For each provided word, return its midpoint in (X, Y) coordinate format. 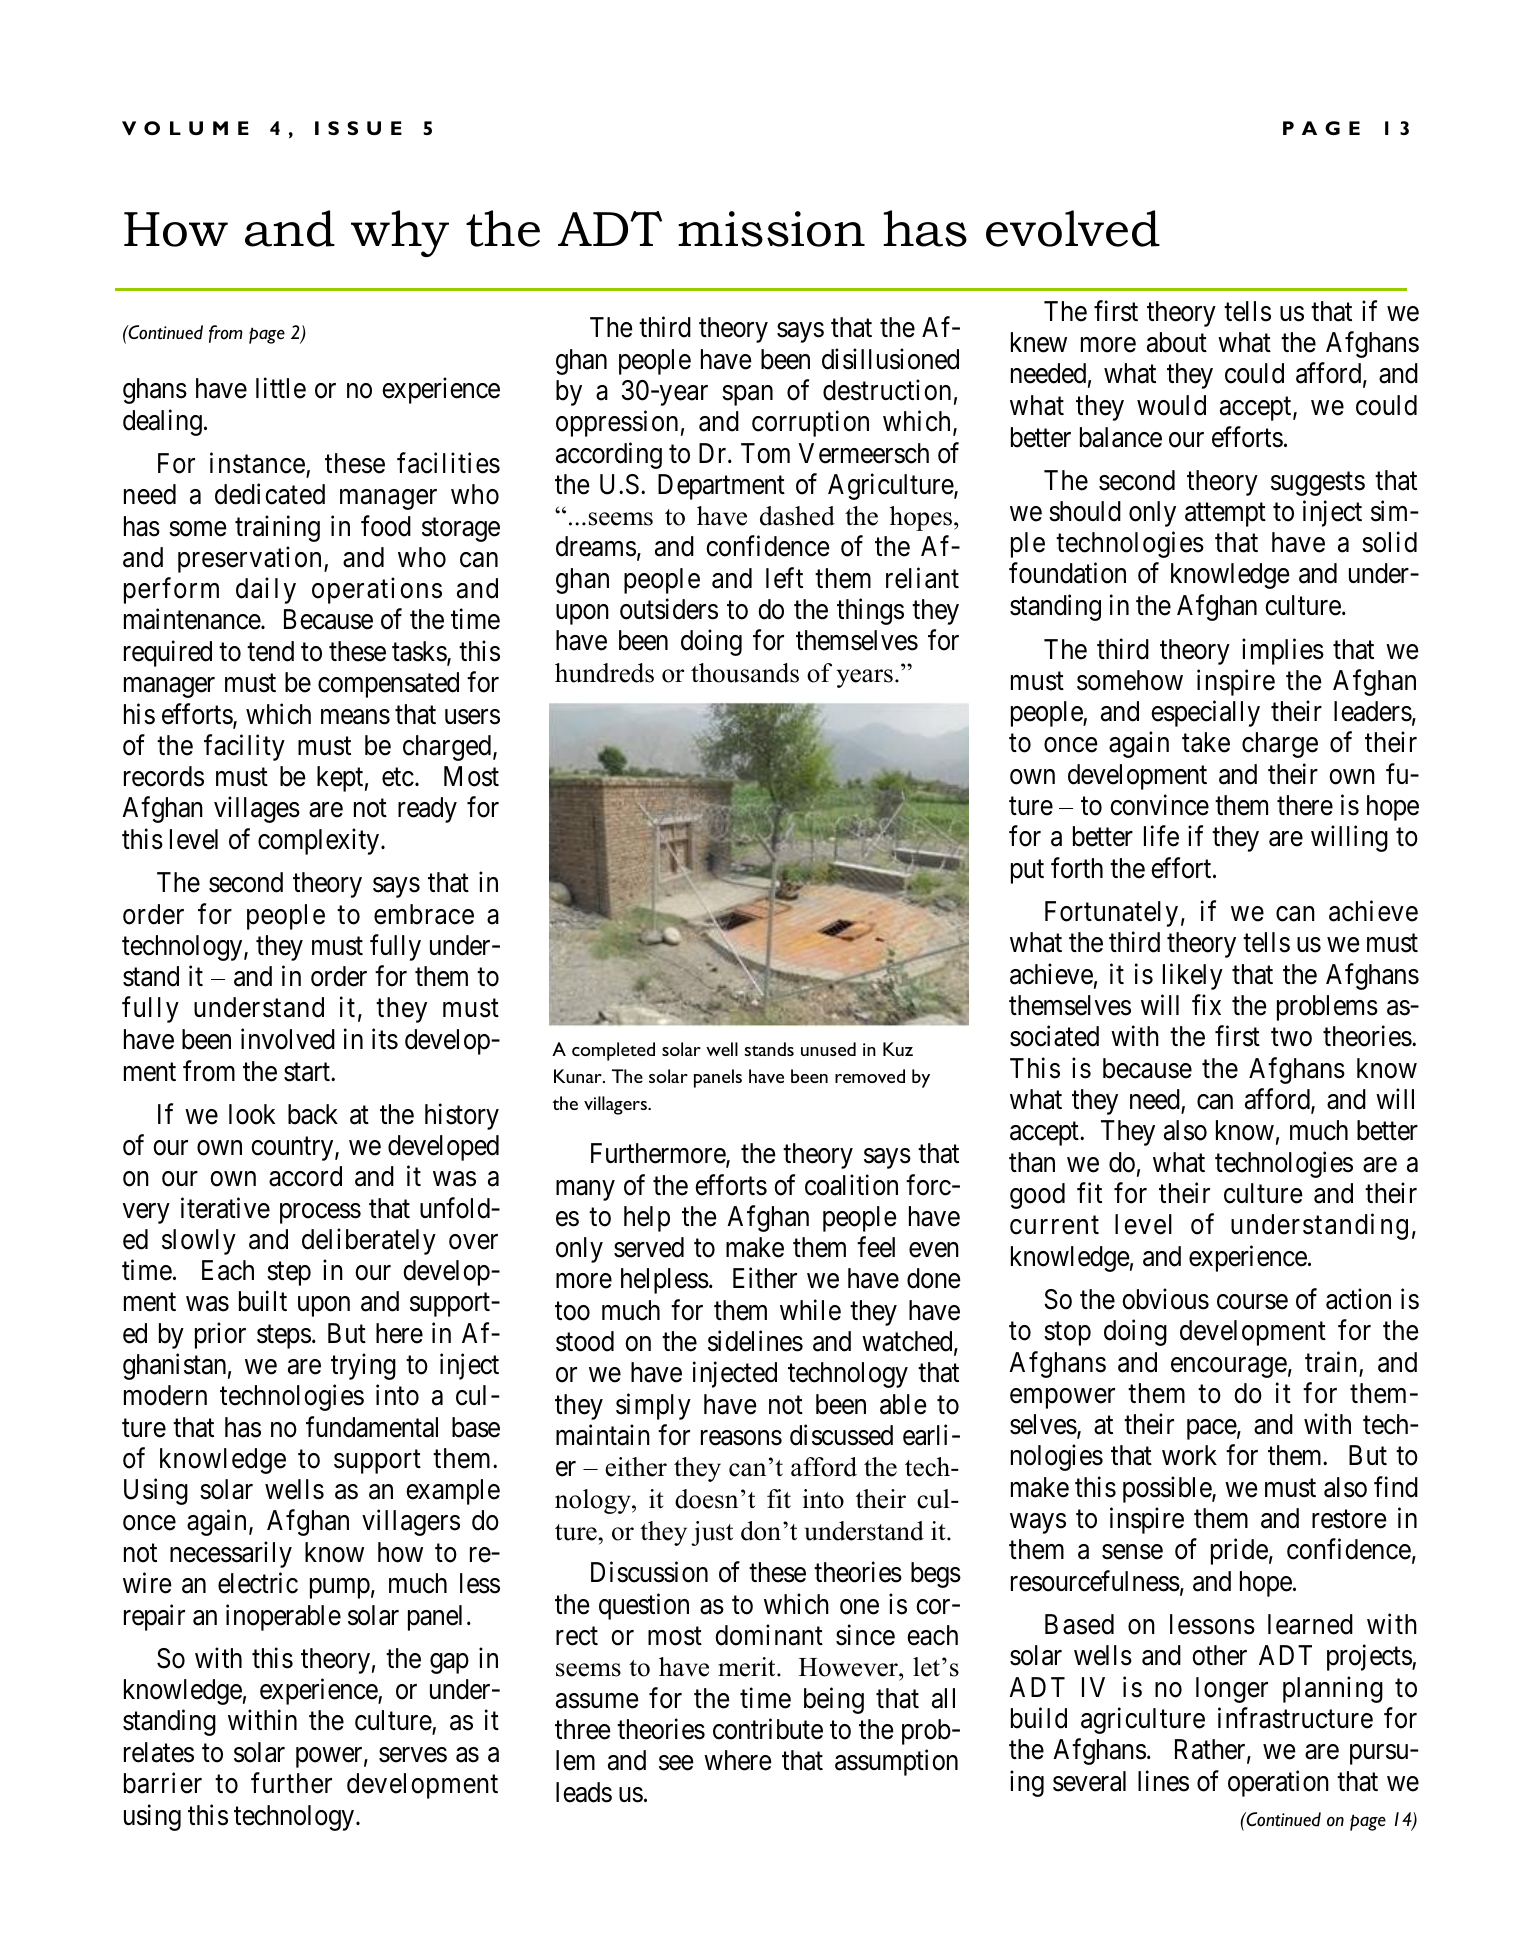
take (1206, 742)
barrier (163, 1783)
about (1177, 342)
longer (1232, 1690)
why (400, 233)
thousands (745, 673)
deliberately (369, 1241)
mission (771, 229)
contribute (768, 1729)
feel (876, 1247)
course (1252, 1302)
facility (244, 747)
